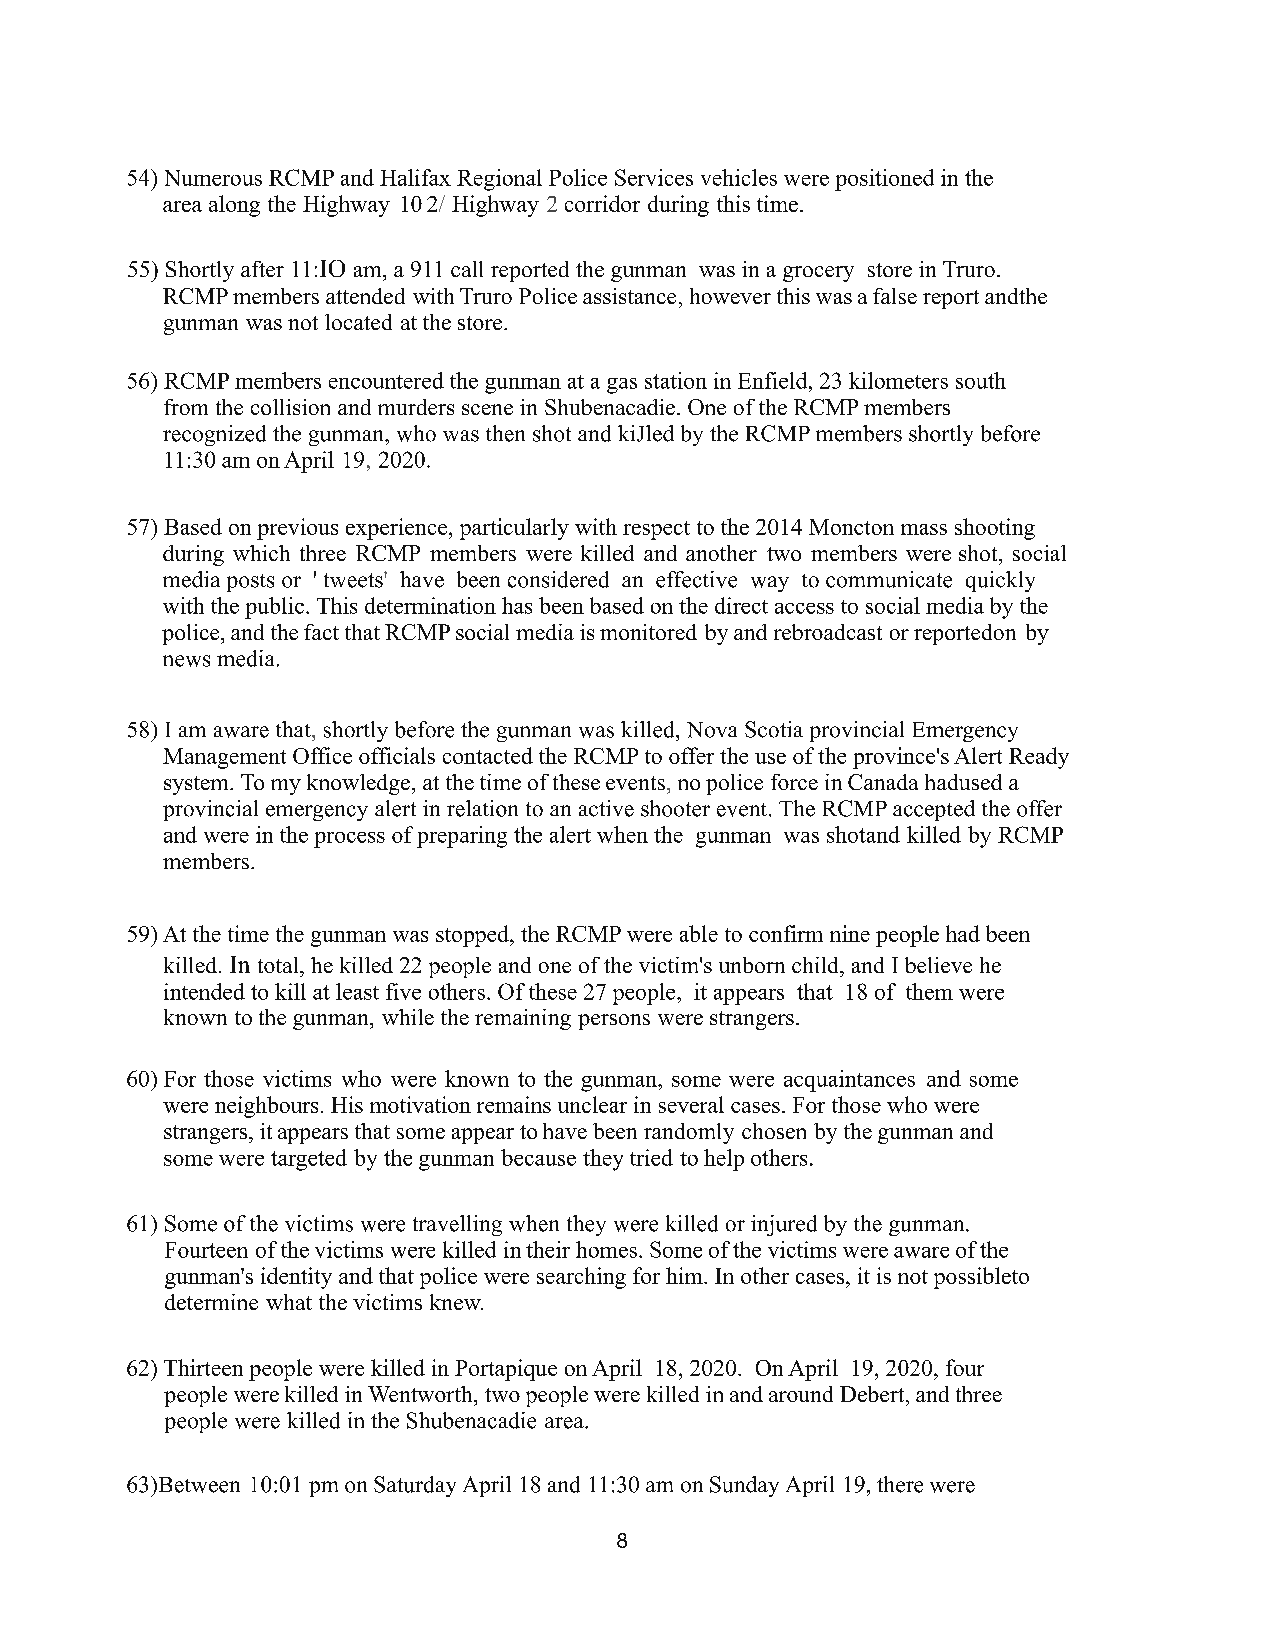  What do you see at coordinates (234, 206) in the image?
I see `along` at bounding box center [234, 206].
